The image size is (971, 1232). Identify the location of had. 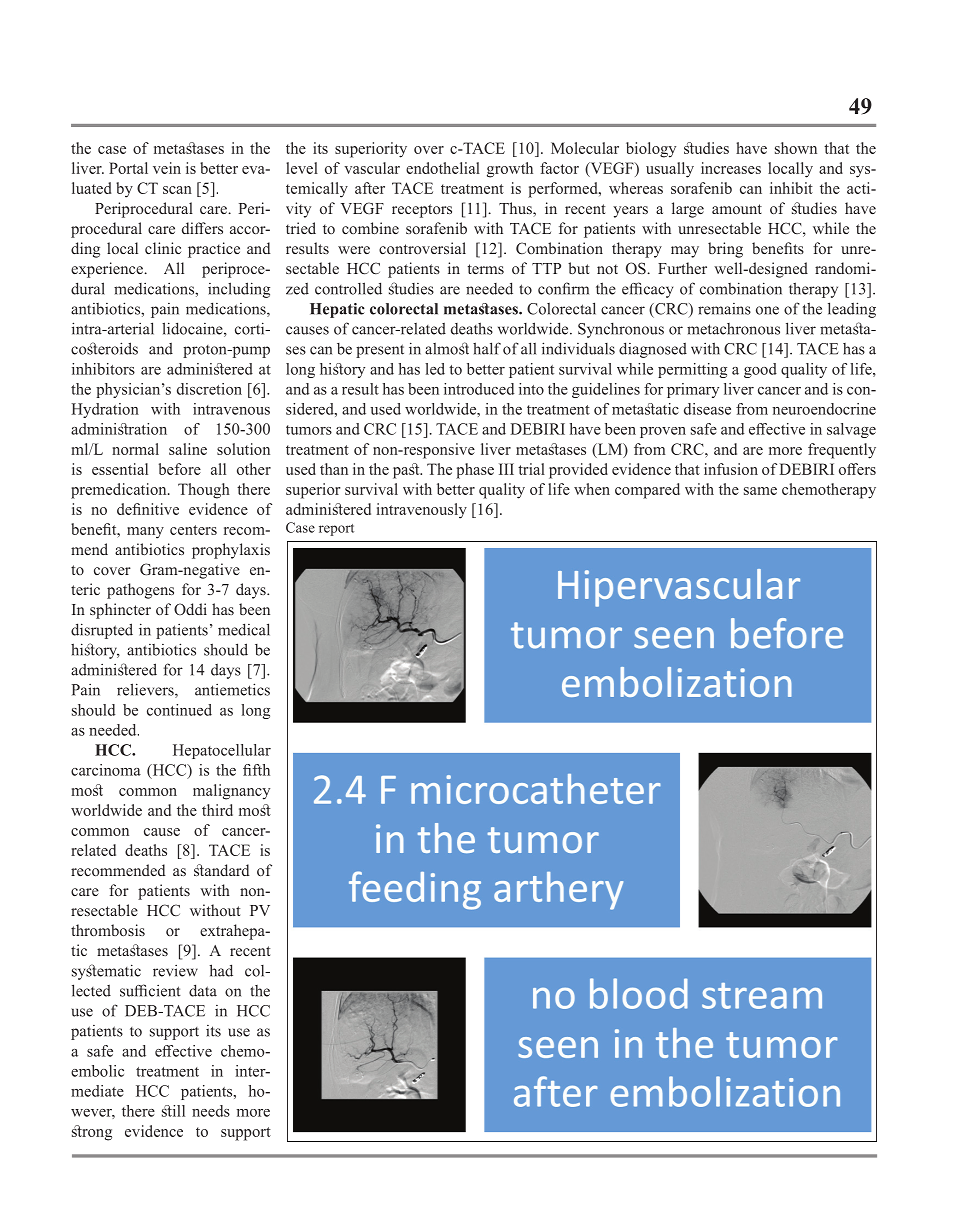
(221, 970).
